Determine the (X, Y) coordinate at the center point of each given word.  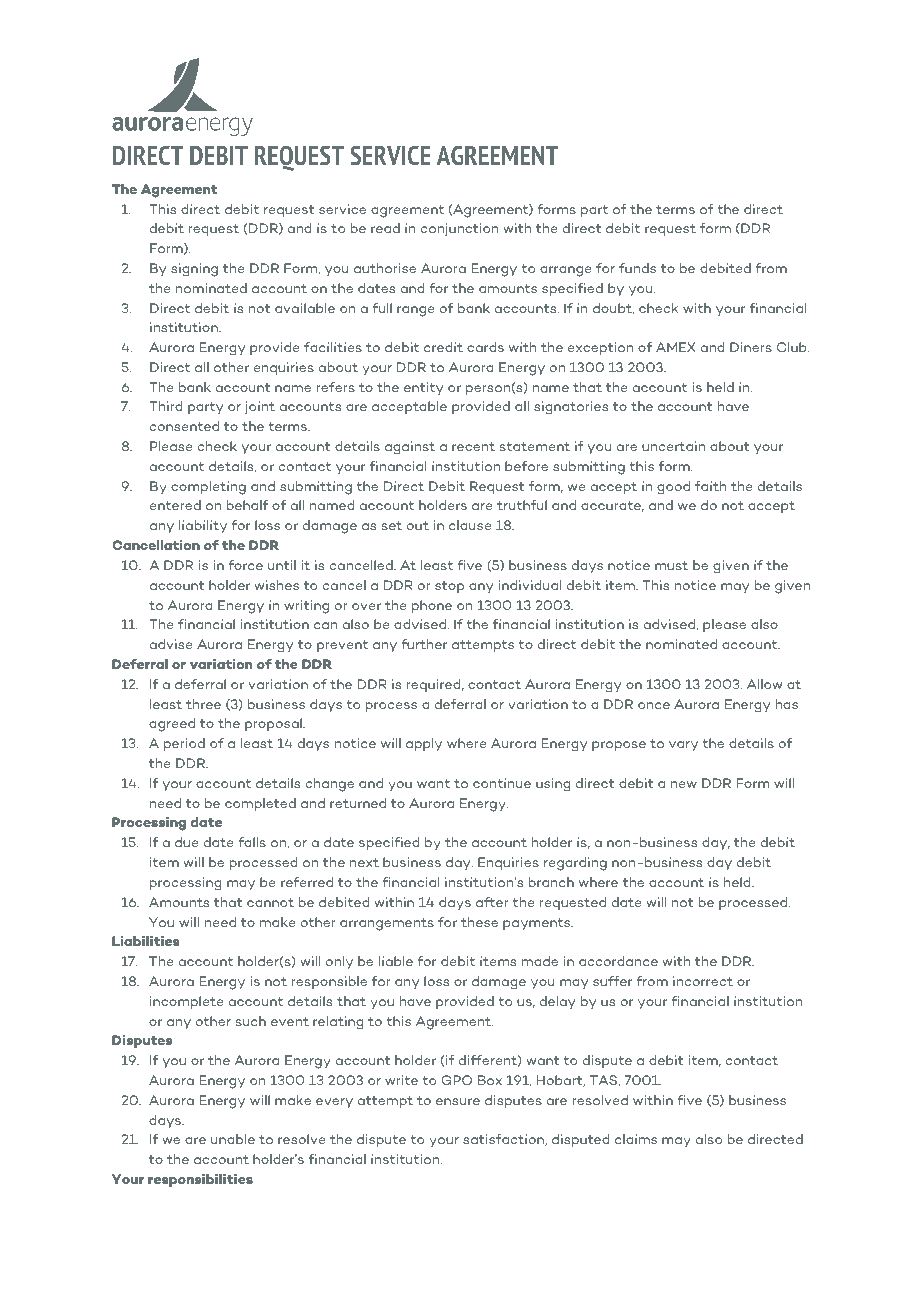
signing (194, 270)
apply (424, 744)
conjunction (460, 230)
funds (637, 268)
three (203, 704)
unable (233, 1139)
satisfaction (505, 1140)
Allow (764, 684)
